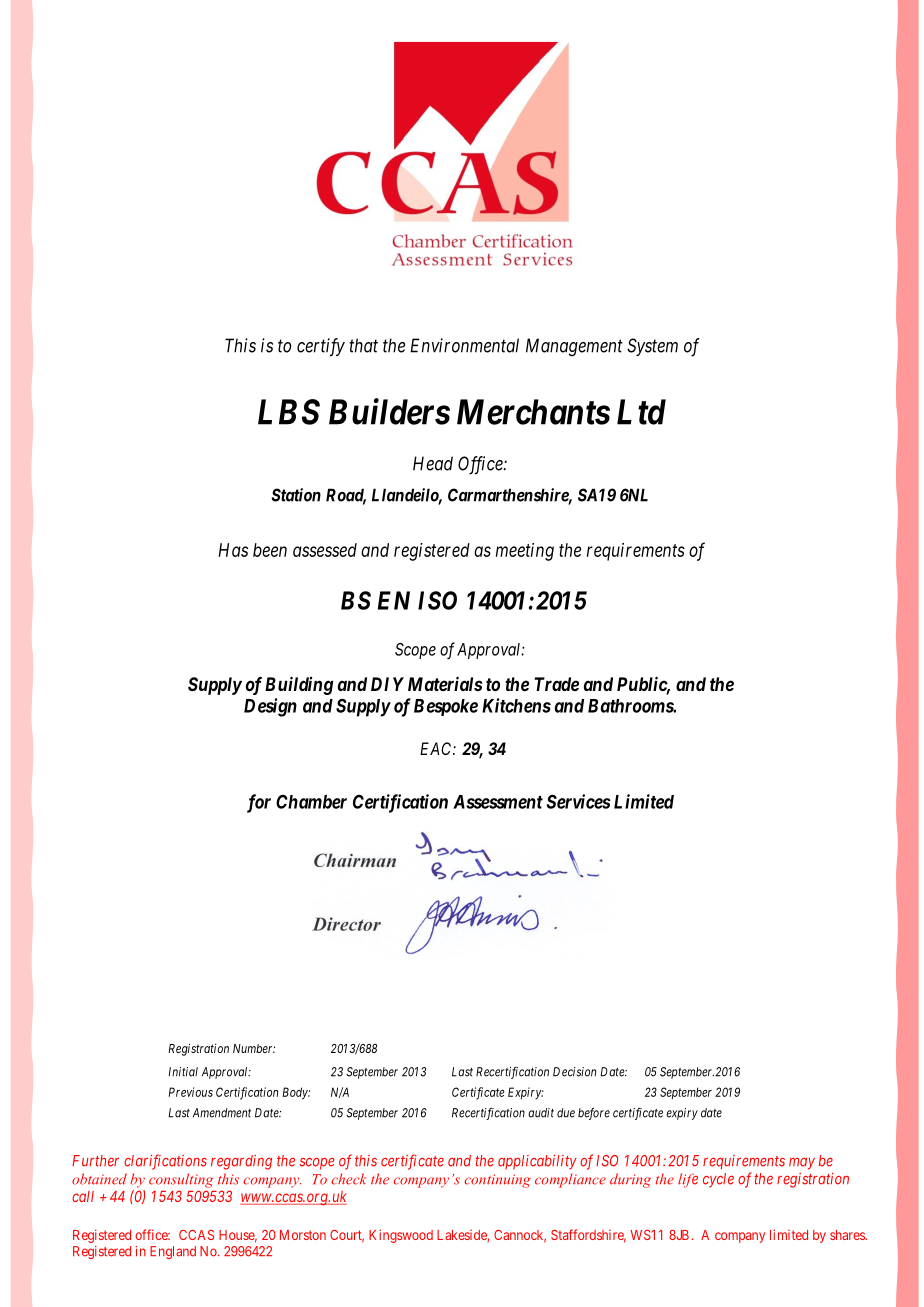 This screenshot has width=924, height=1307. What do you see at coordinates (579, 801) in the screenshot?
I see `Services` at bounding box center [579, 801].
